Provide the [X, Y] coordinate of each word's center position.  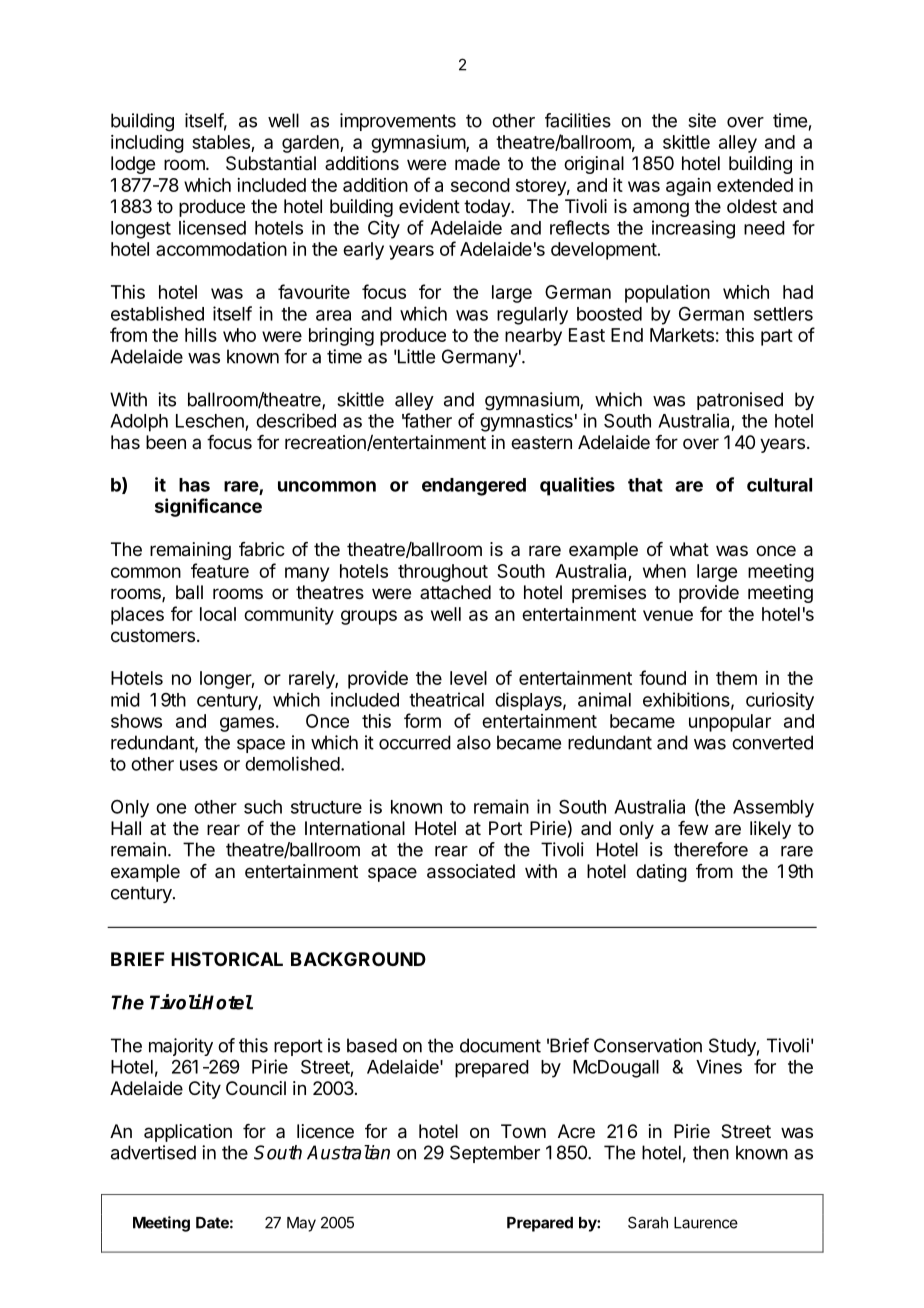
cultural [779, 485]
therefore [711, 849]
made [477, 163]
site [702, 120]
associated [471, 871]
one [171, 808]
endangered [474, 487]
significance [208, 507]
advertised [153, 1152]
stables [222, 143]
